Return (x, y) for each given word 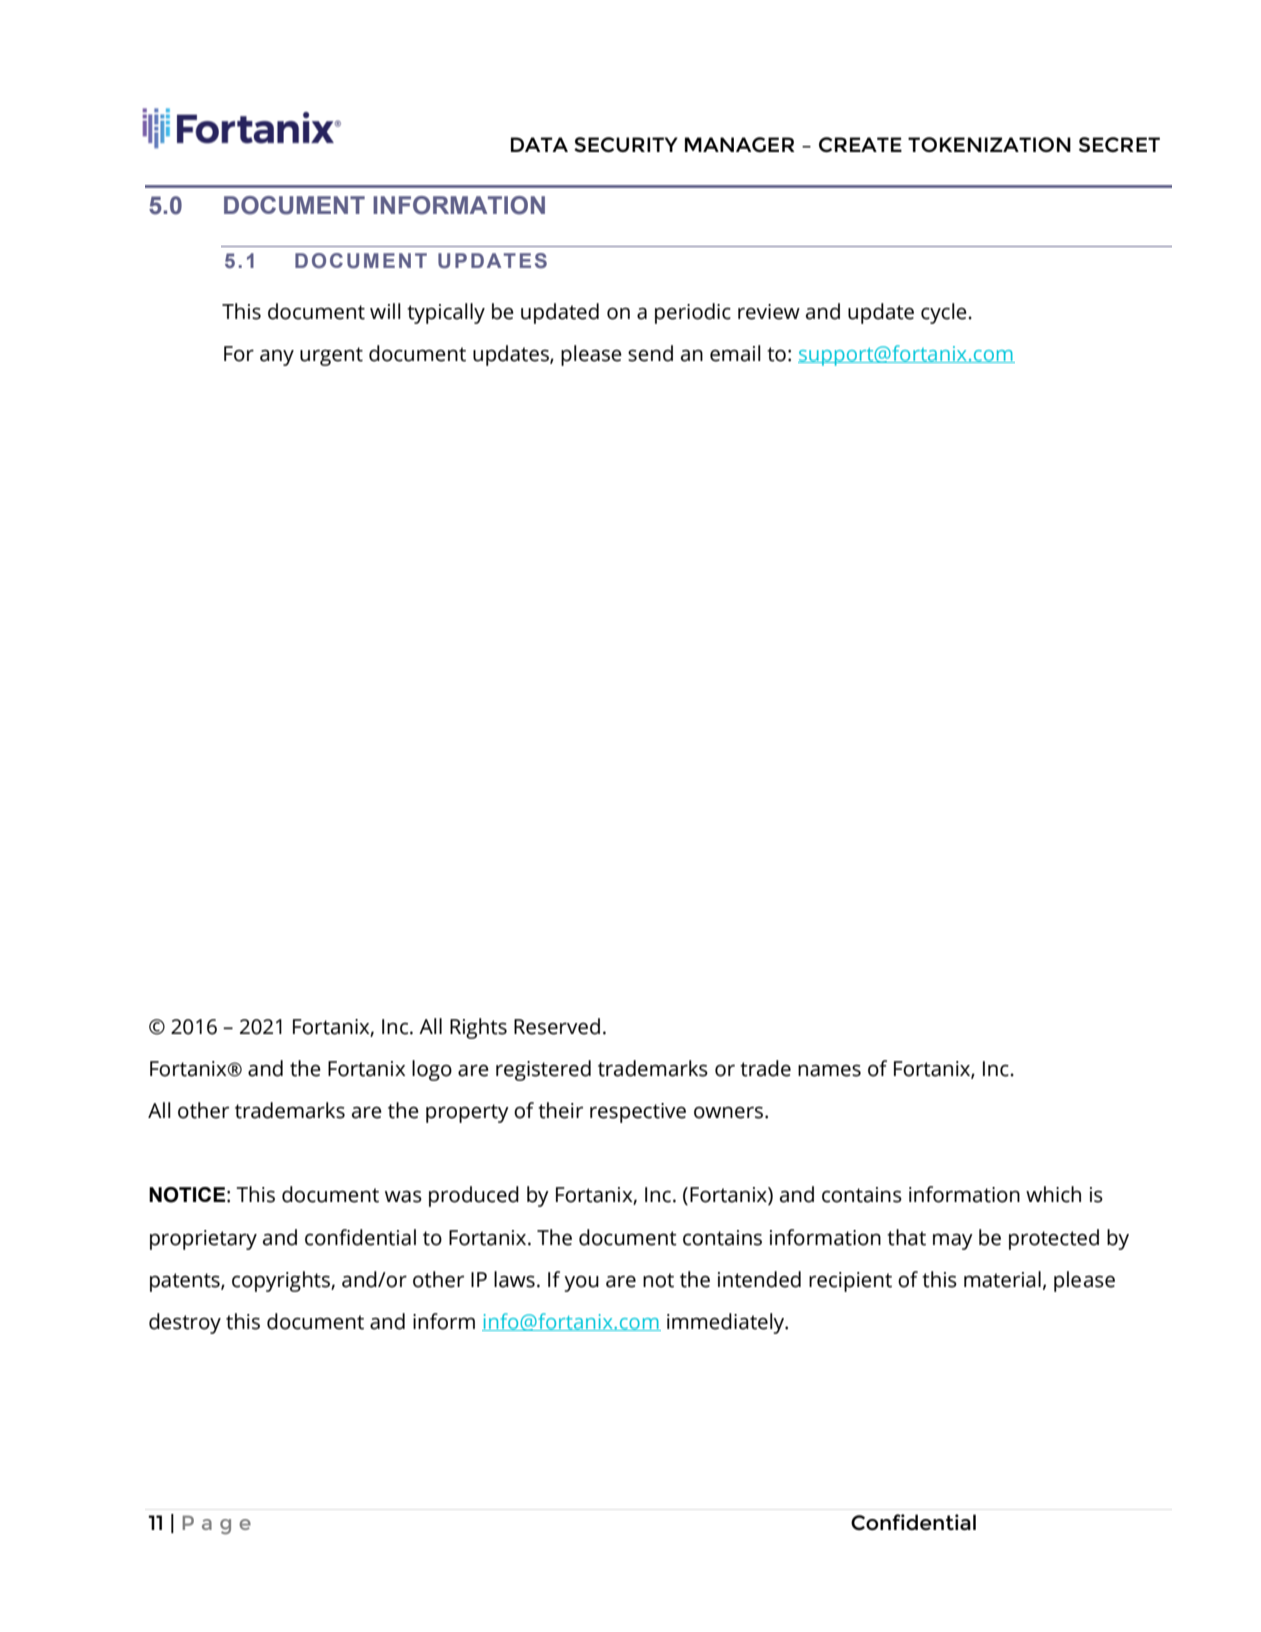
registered (543, 1070)
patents (186, 1282)
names (829, 1070)
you (581, 1283)
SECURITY (626, 144)
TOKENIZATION (989, 144)
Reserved (557, 1026)
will (385, 311)
